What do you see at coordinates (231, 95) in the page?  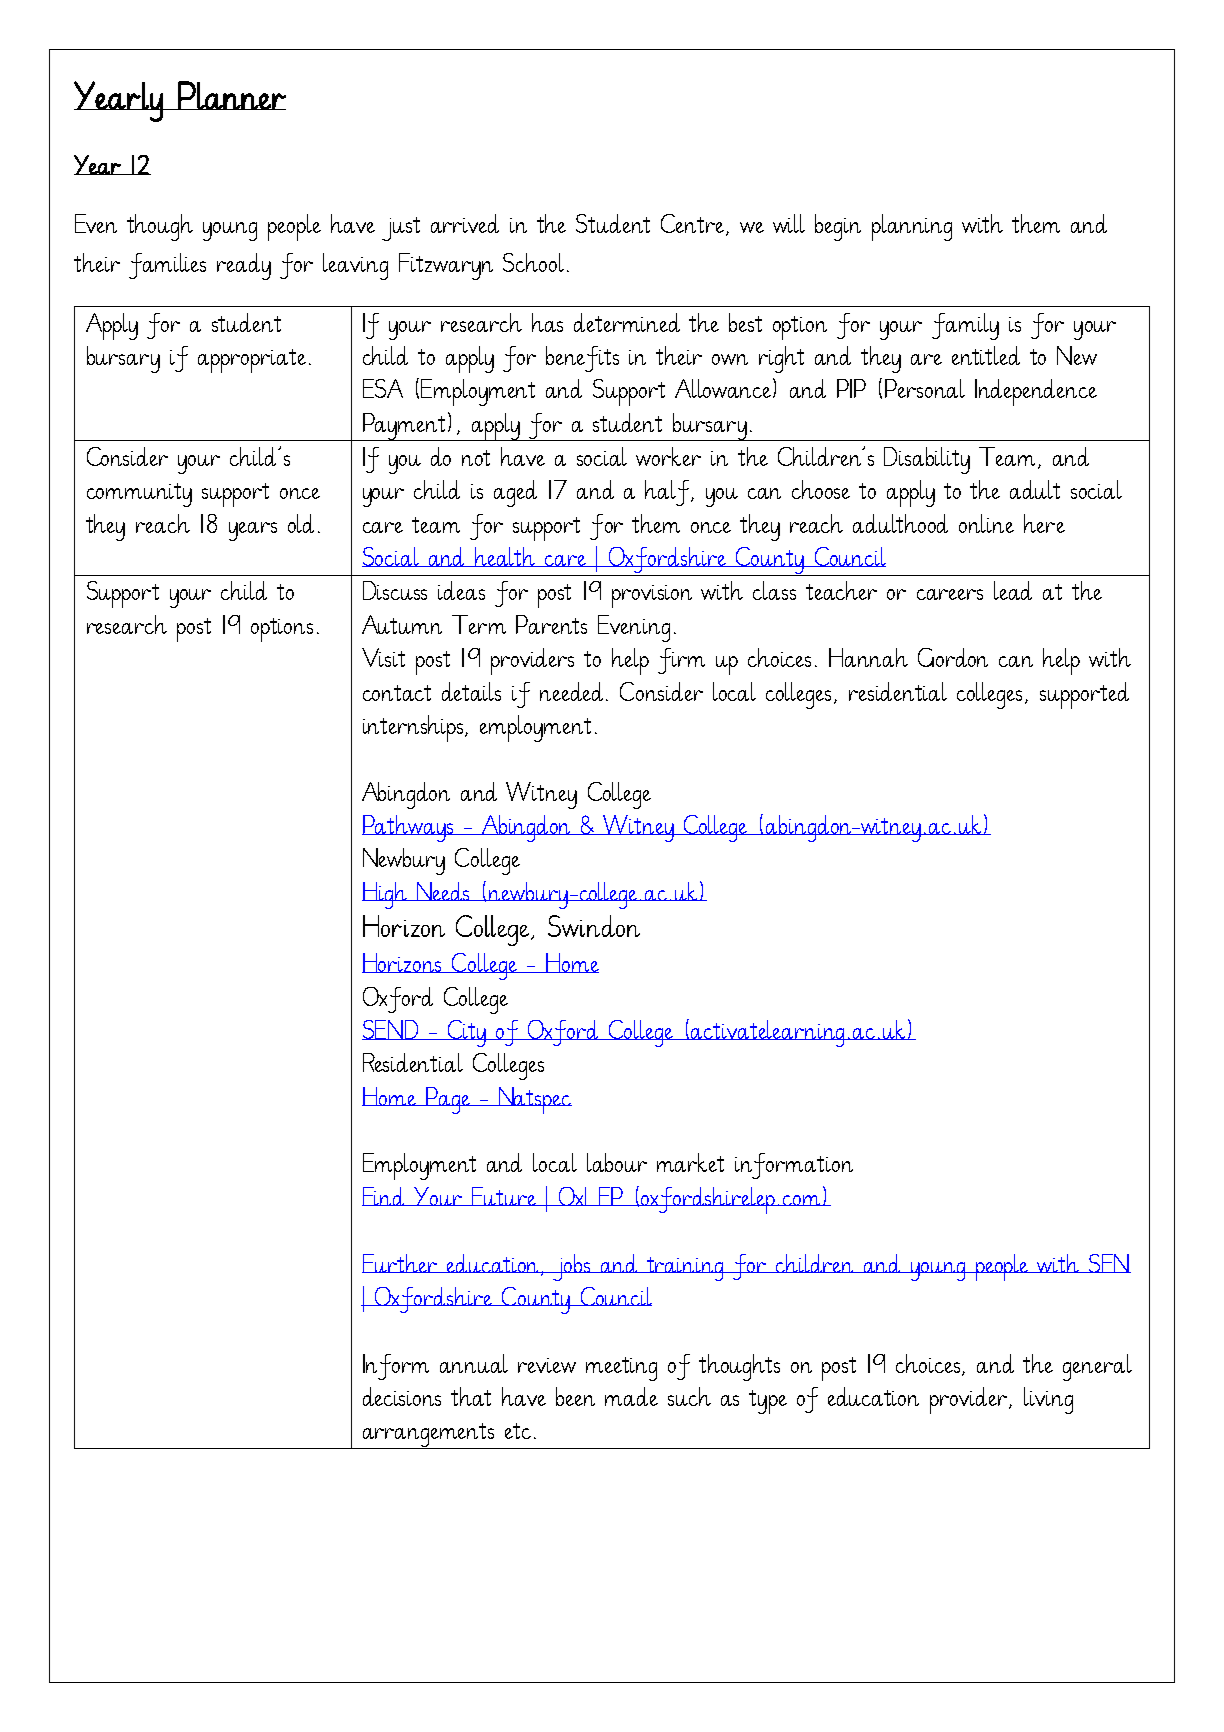 I see `Planner` at bounding box center [231, 95].
